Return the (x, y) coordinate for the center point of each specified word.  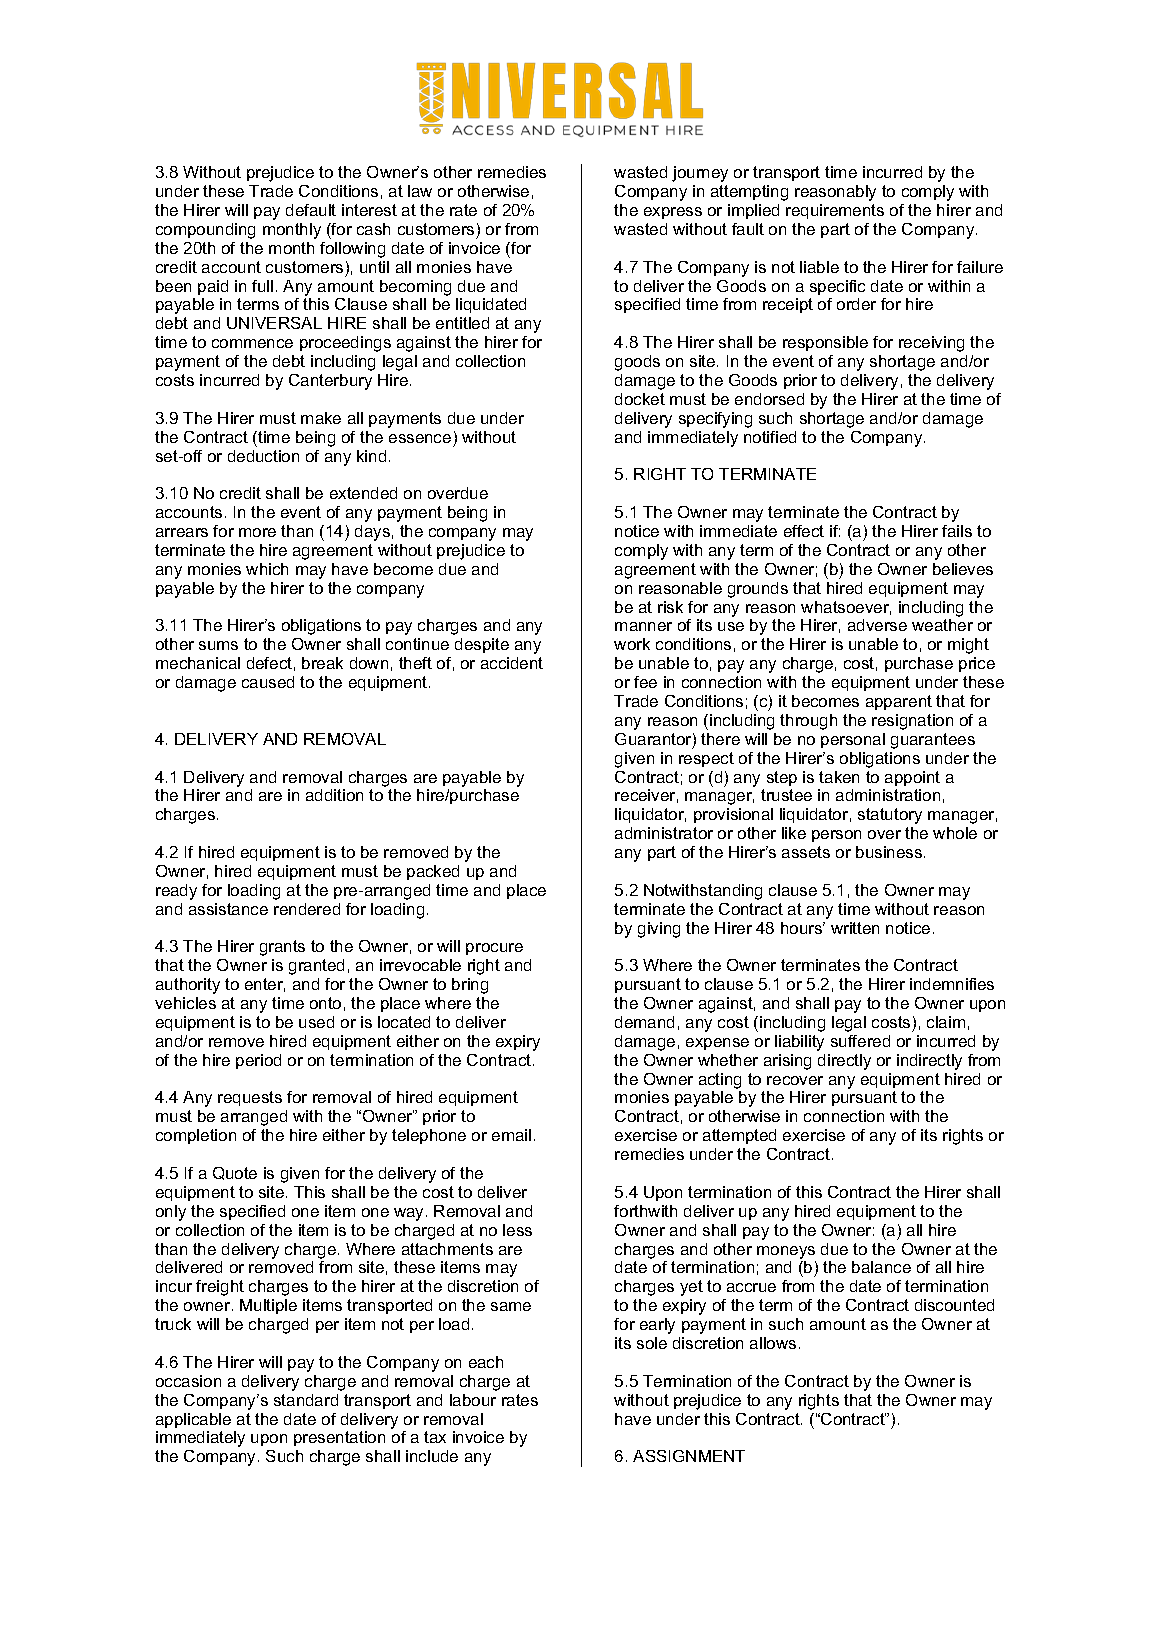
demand (644, 1022)
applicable (193, 1420)
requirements (835, 211)
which (267, 569)
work (632, 644)
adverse (877, 625)
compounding (205, 231)
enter (265, 985)
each (486, 1362)
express (673, 213)
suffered (860, 1041)
